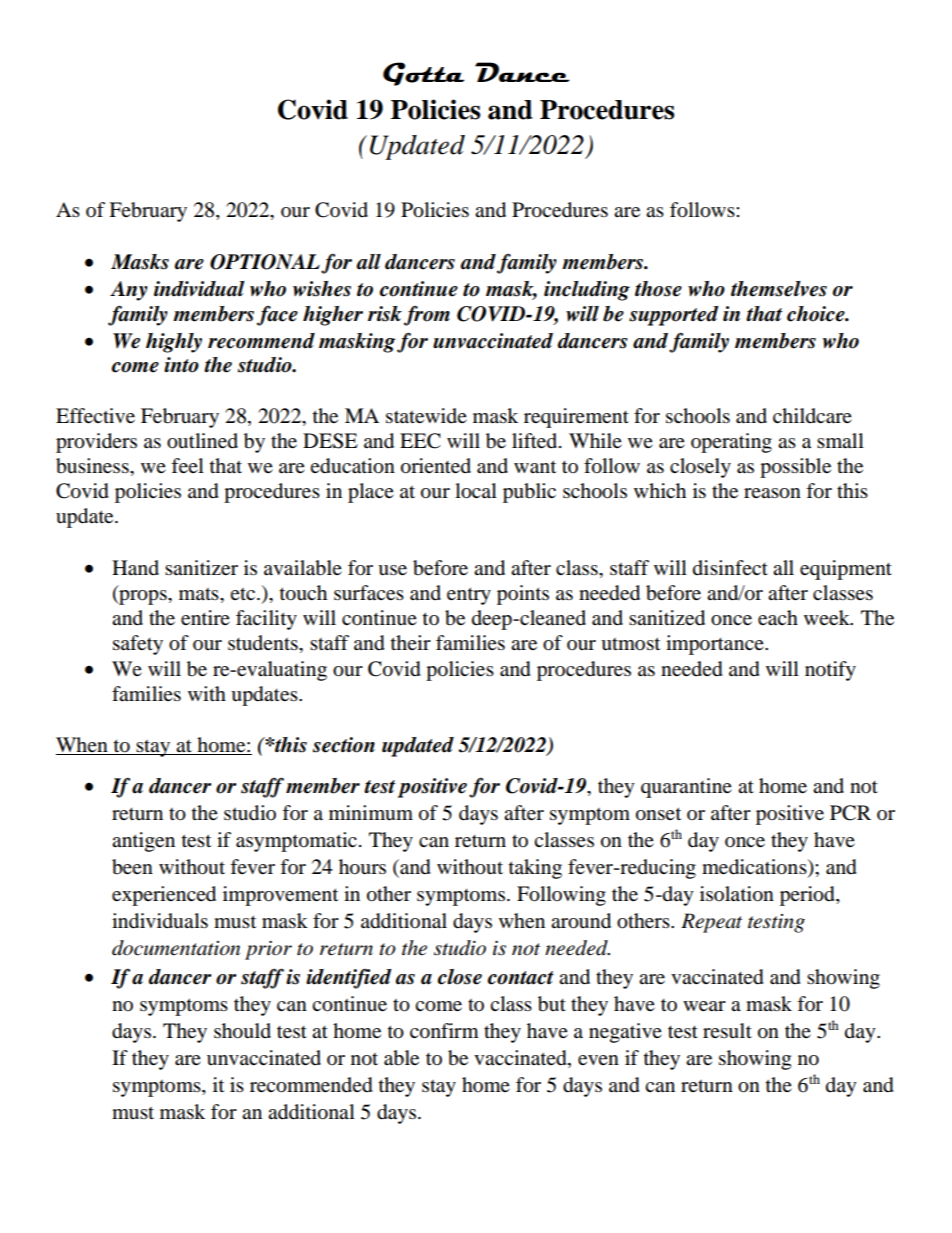 The image size is (952, 1233). I want to click on sanitizer, so click(201, 567).
